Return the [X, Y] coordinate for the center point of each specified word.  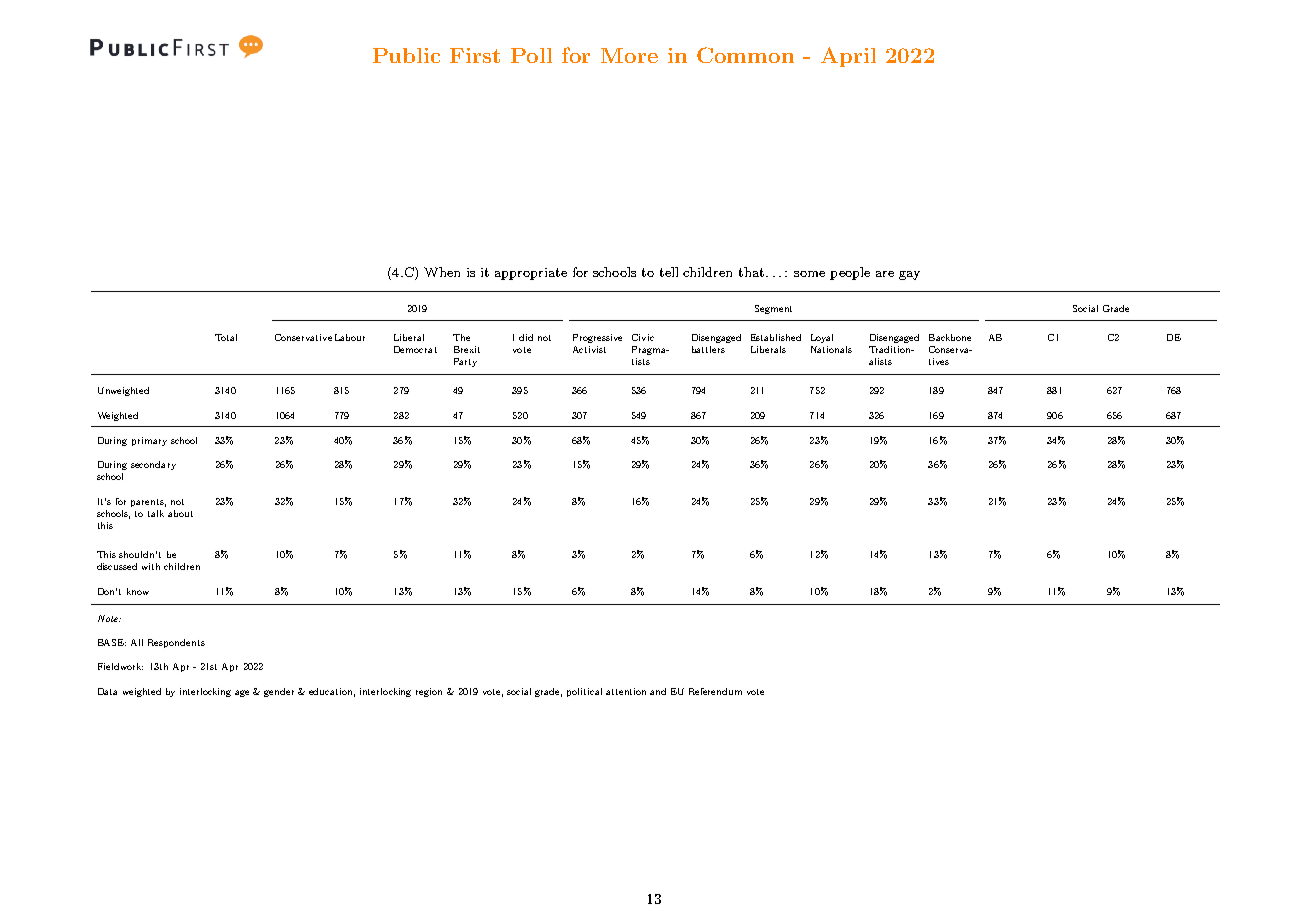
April [848, 57]
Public [406, 55]
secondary [153, 465]
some [809, 274]
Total [226, 337]
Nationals [831, 349]
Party [465, 362]
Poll [531, 55]
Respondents [176, 643]
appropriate [531, 274]
